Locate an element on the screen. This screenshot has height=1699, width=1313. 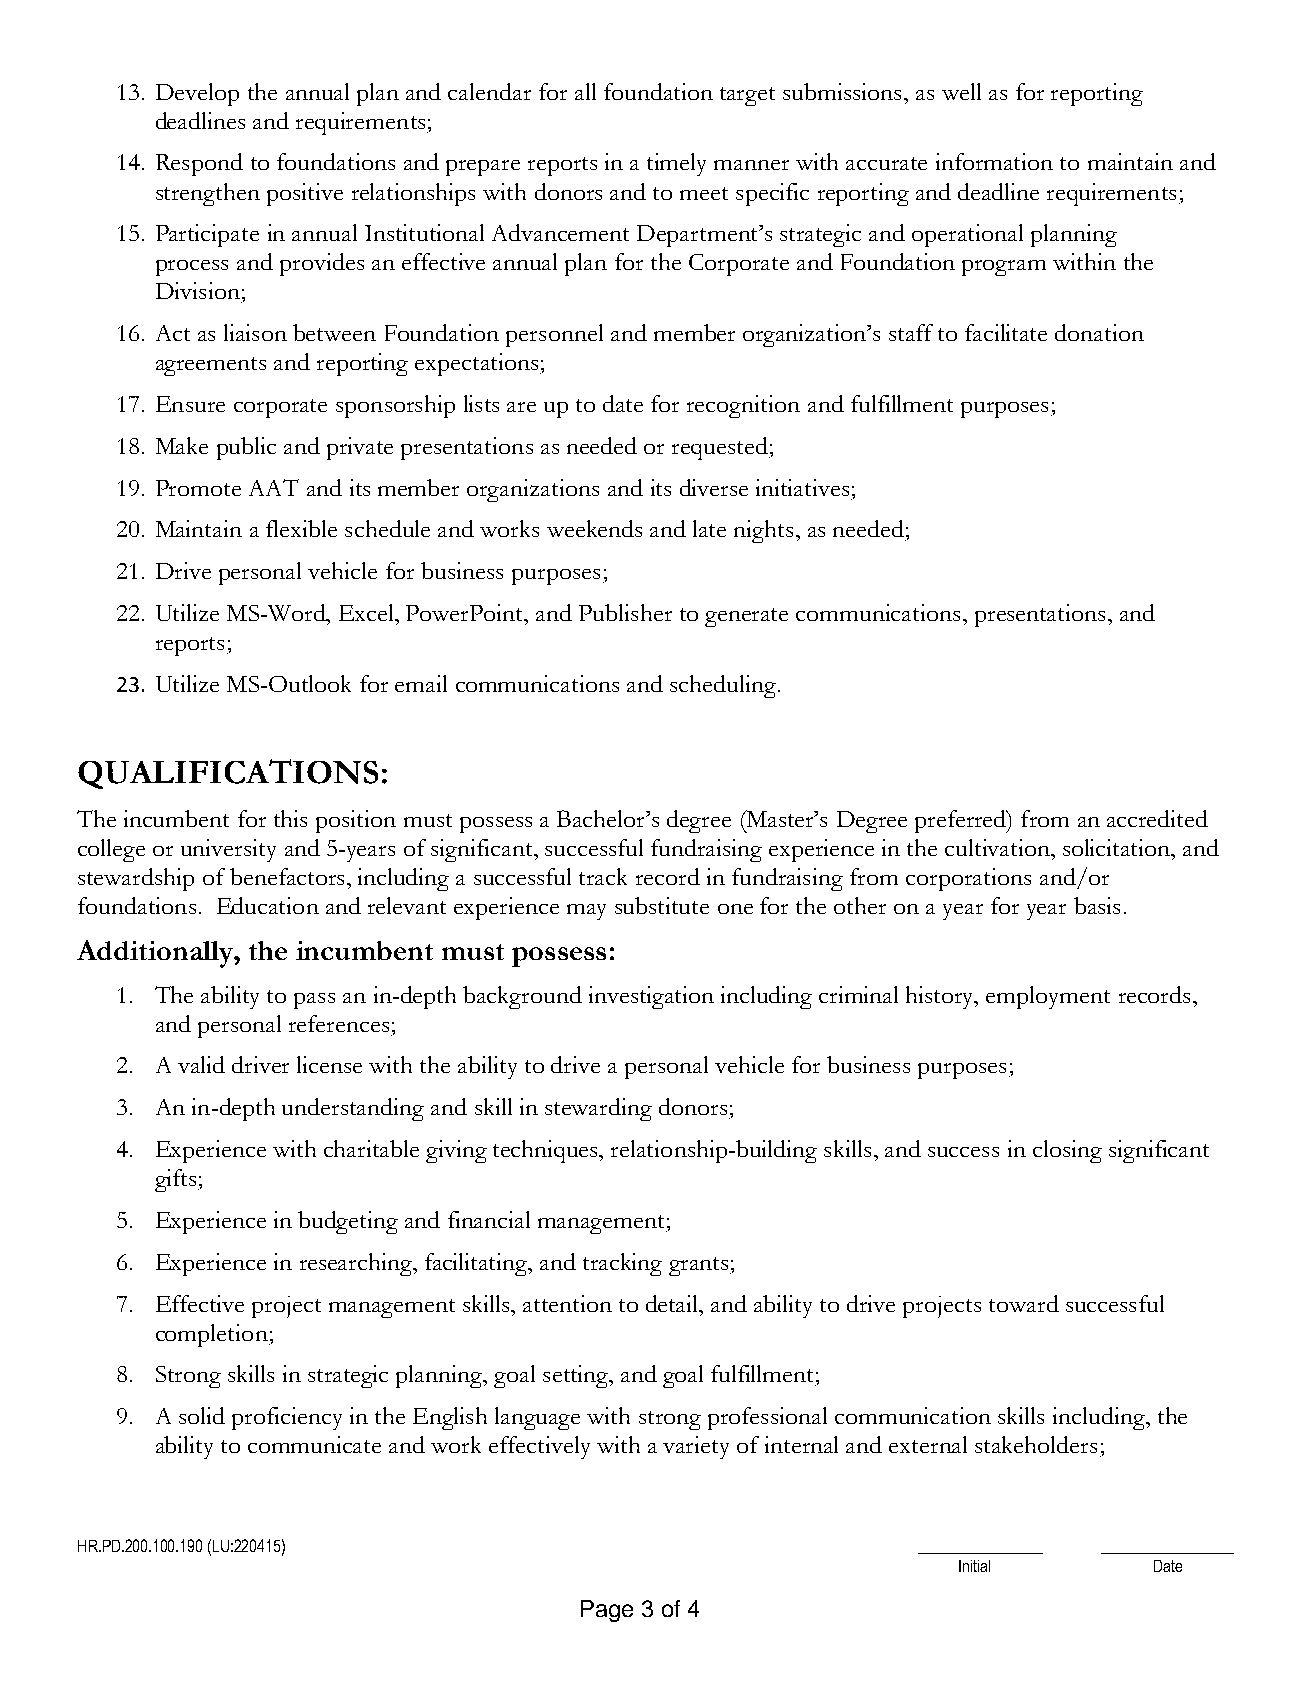
QUALIFICATIONS is located at coordinates (228, 774).
